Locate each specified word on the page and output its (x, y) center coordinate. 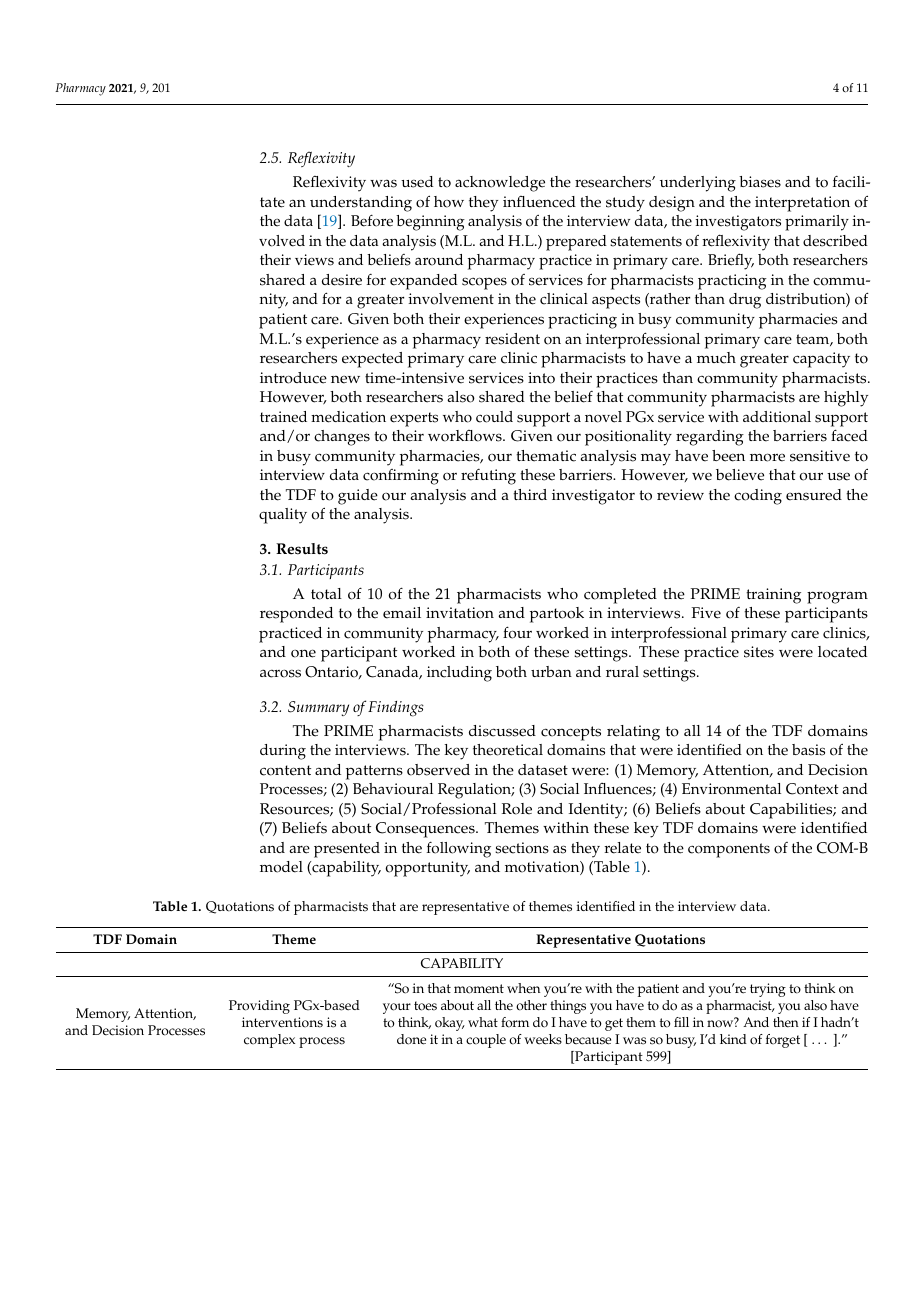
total (326, 594)
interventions (282, 1022)
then (786, 1022)
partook (557, 615)
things (568, 1007)
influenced (539, 202)
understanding (361, 204)
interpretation (802, 204)
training (773, 596)
